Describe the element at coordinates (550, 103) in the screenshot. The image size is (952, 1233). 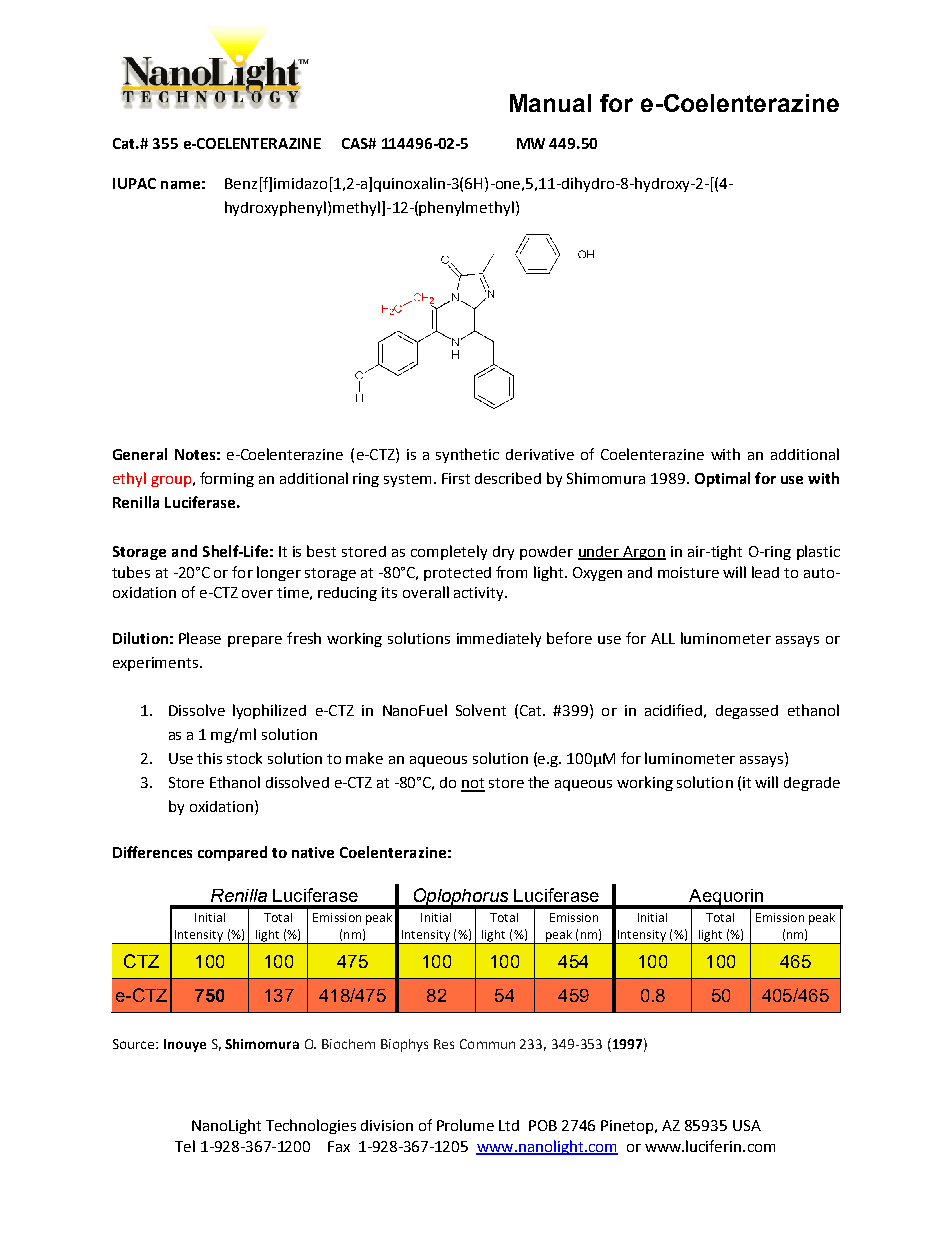
I see `Manual` at that location.
